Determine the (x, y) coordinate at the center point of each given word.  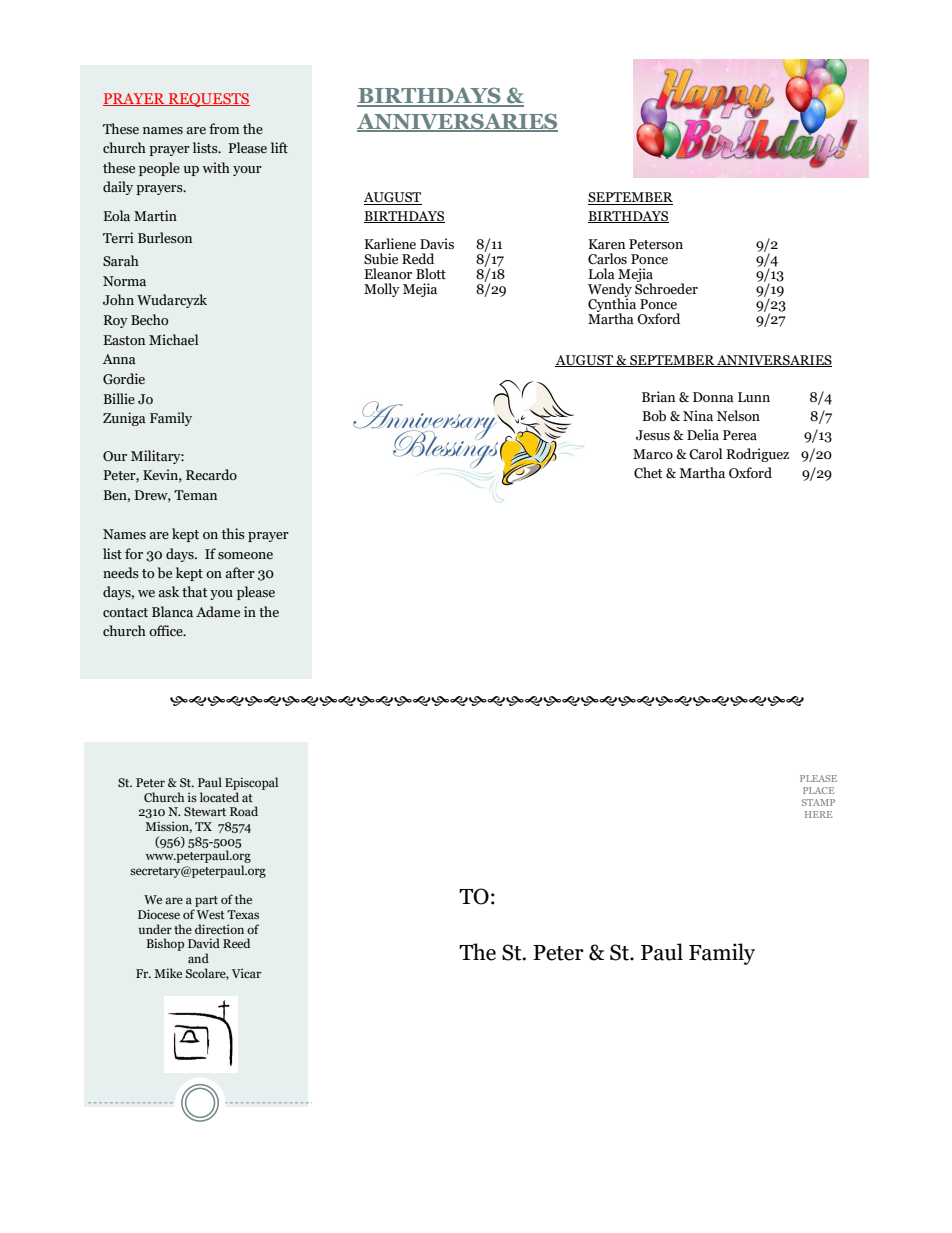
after (240, 572)
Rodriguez (757, 455)
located (219, 797)
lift (279, 147)
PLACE (818, 790)
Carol (706, 454)
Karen (606, 244)
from (224, 128)
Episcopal (251, 783)
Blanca (172, 611)
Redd (418, 259)
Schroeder (666, 288)
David (204, 943)
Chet (648, 473)
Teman (195, 495)
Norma (124, 281)
